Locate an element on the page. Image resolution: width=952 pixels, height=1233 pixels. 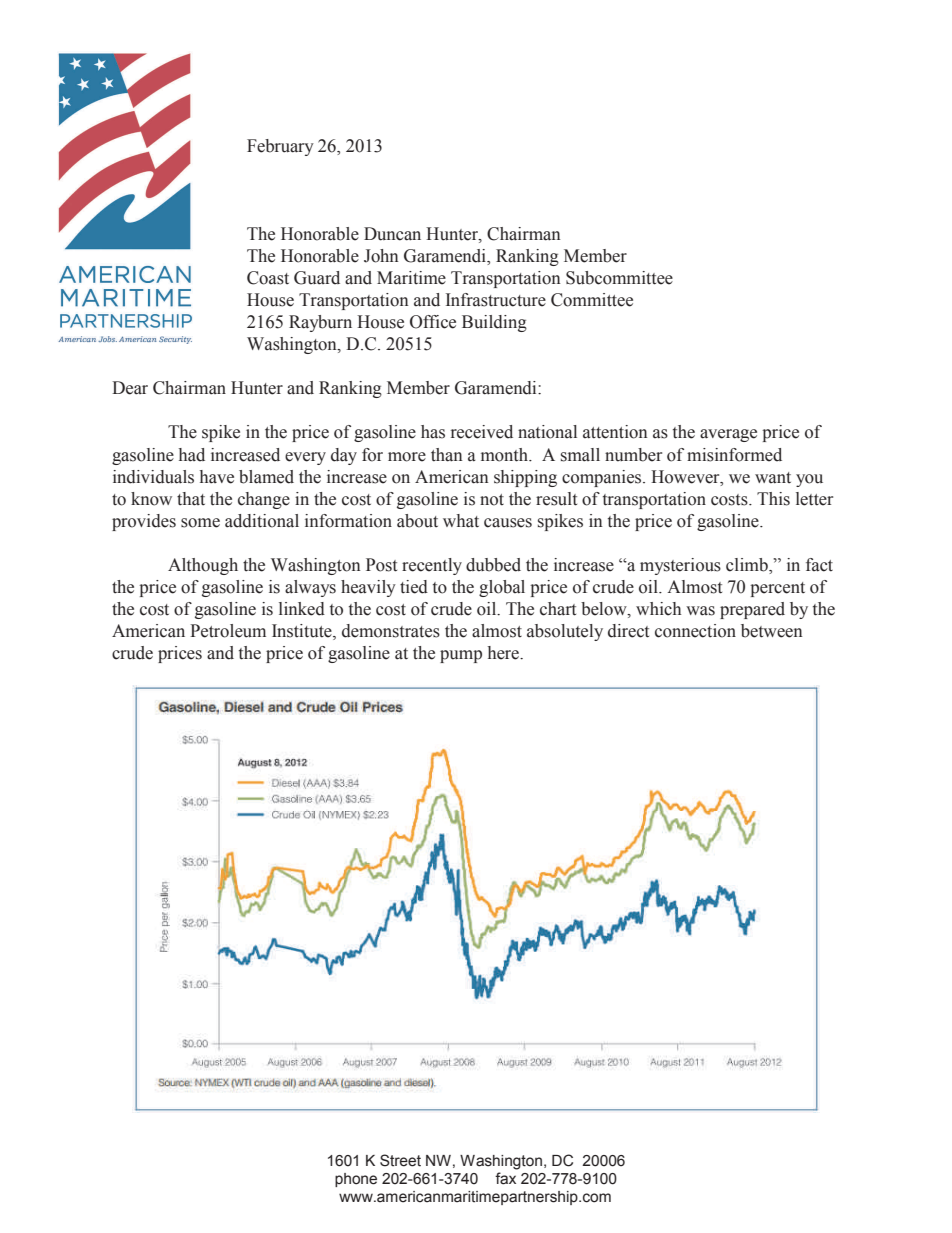
that is located at coordinates (191, 499).
